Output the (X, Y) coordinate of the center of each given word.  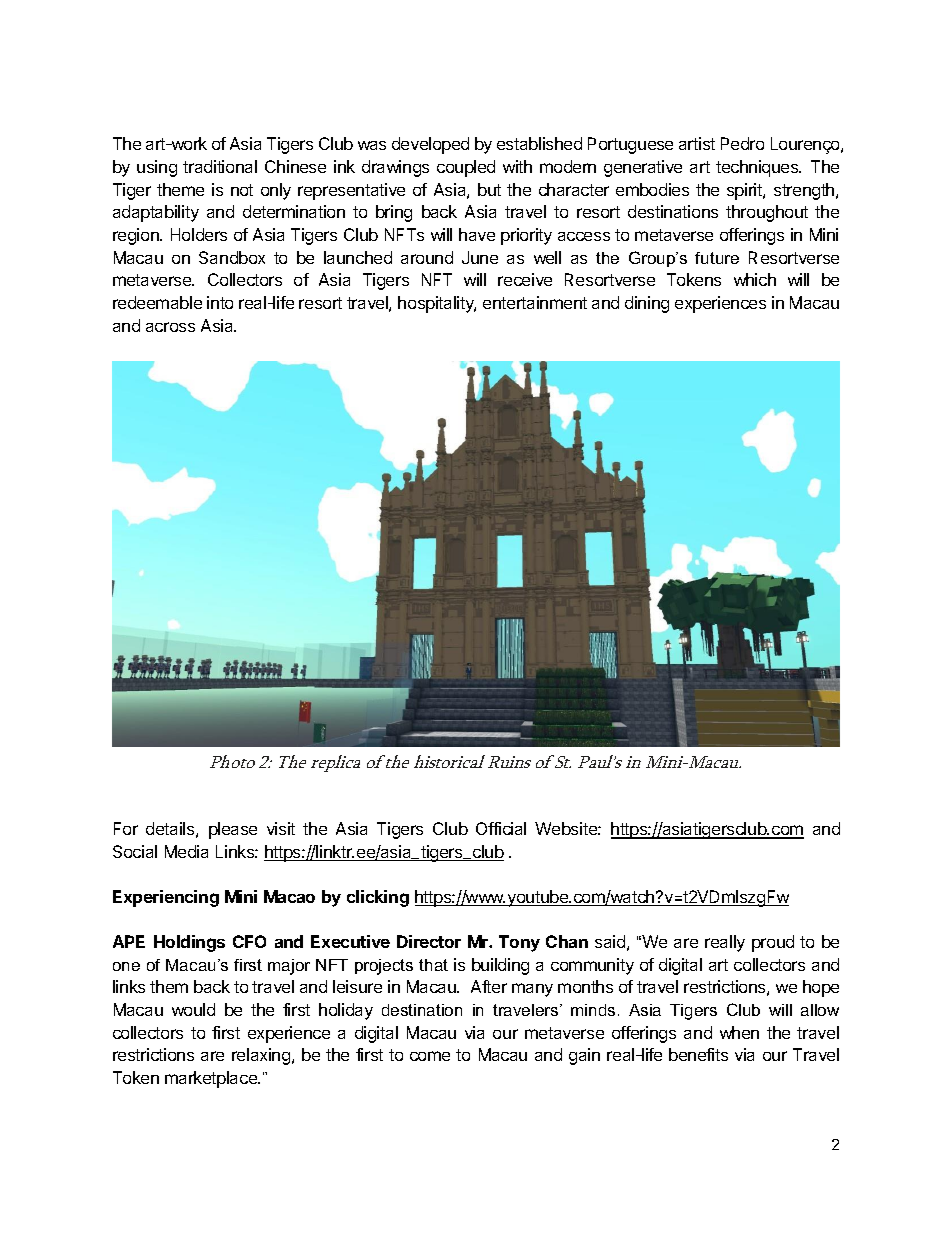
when (739, 1032)
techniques (758, 168)
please (233, 830)
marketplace (212, 1079)
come (430, 1056)
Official (501, 828)
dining (647, 304)
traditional (220, 166)
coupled (466, 168)
